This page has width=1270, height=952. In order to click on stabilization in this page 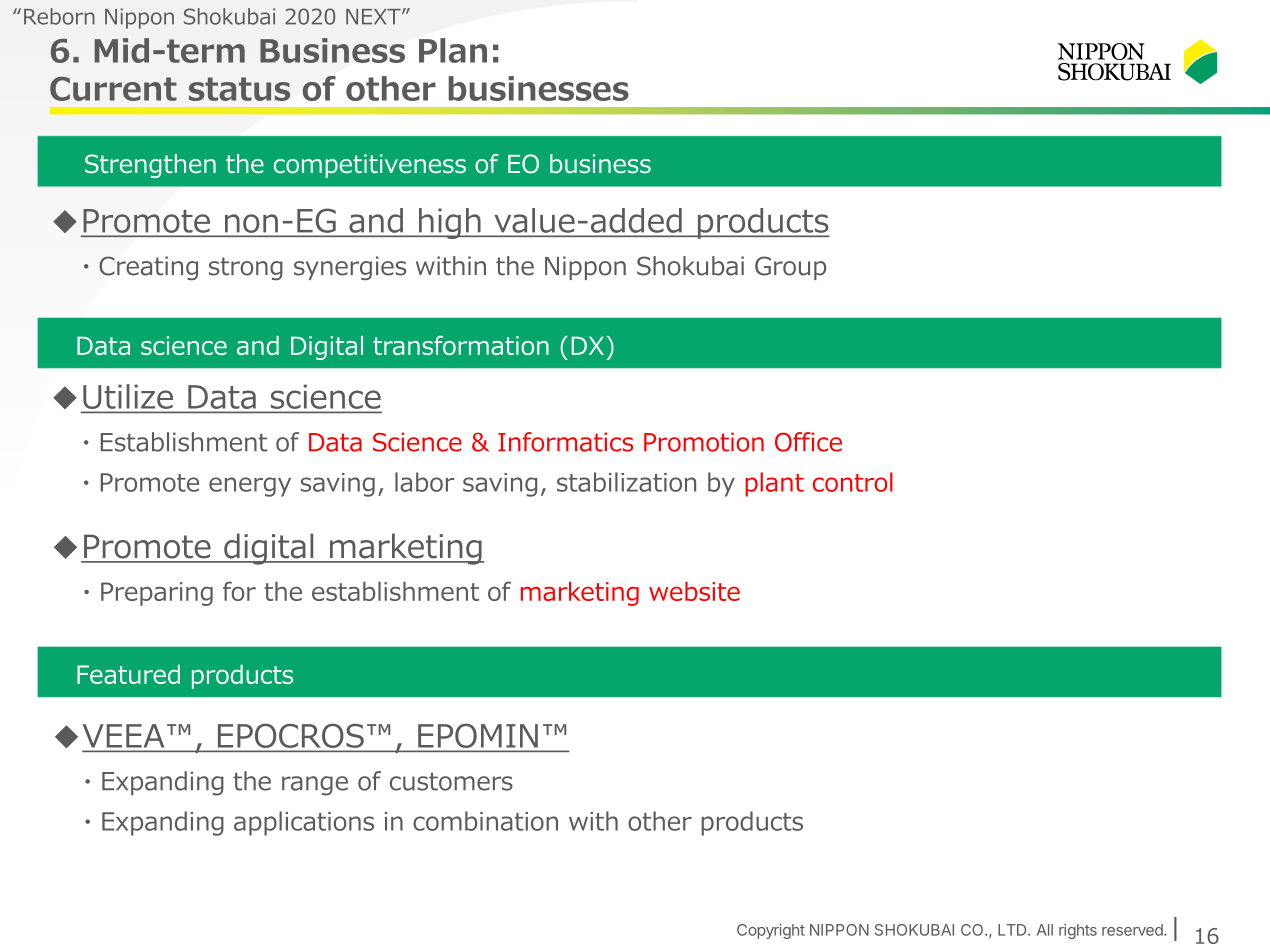, I will do `click(626, 482)`.
